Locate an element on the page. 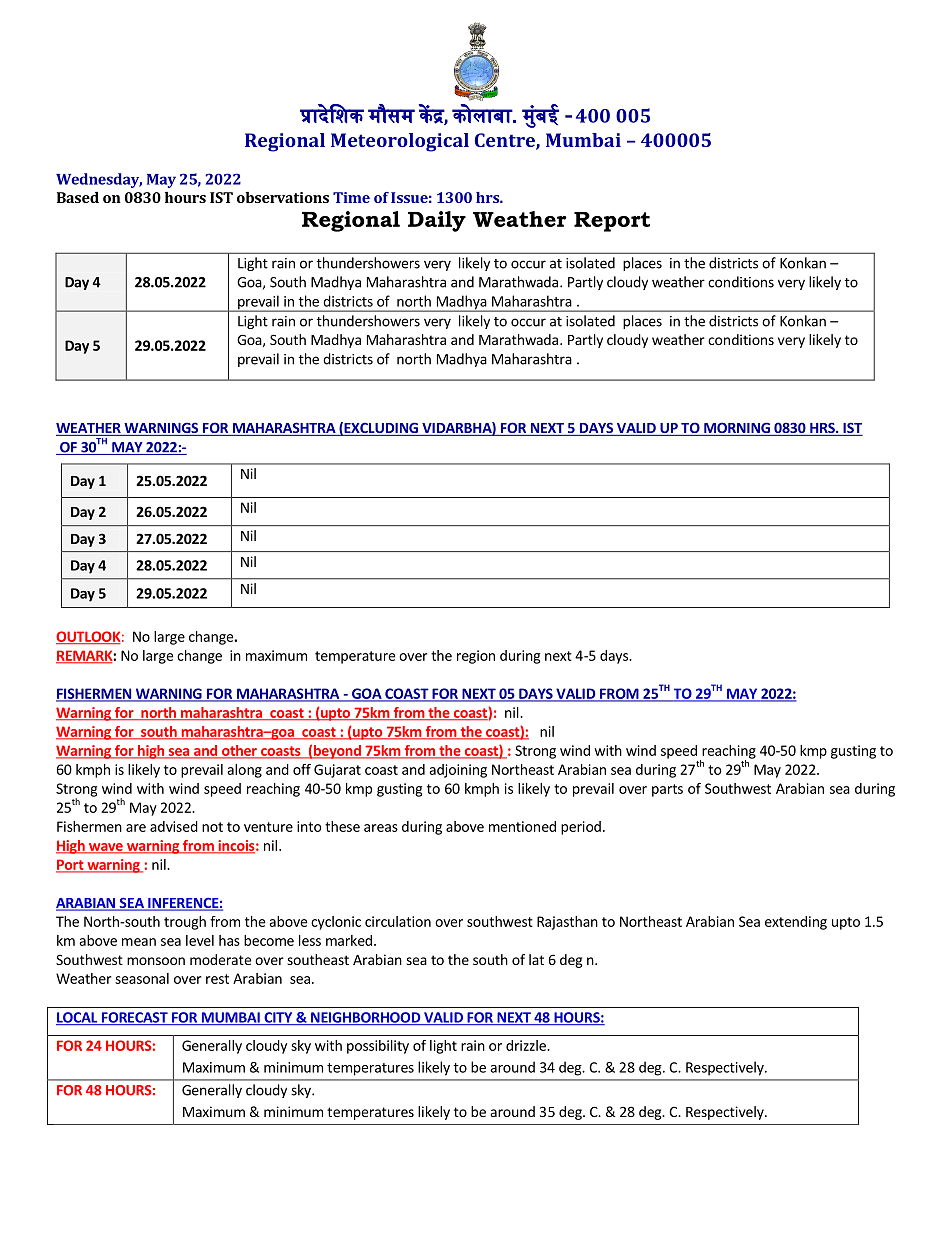  Centre is located at coordinates (506, 141).
